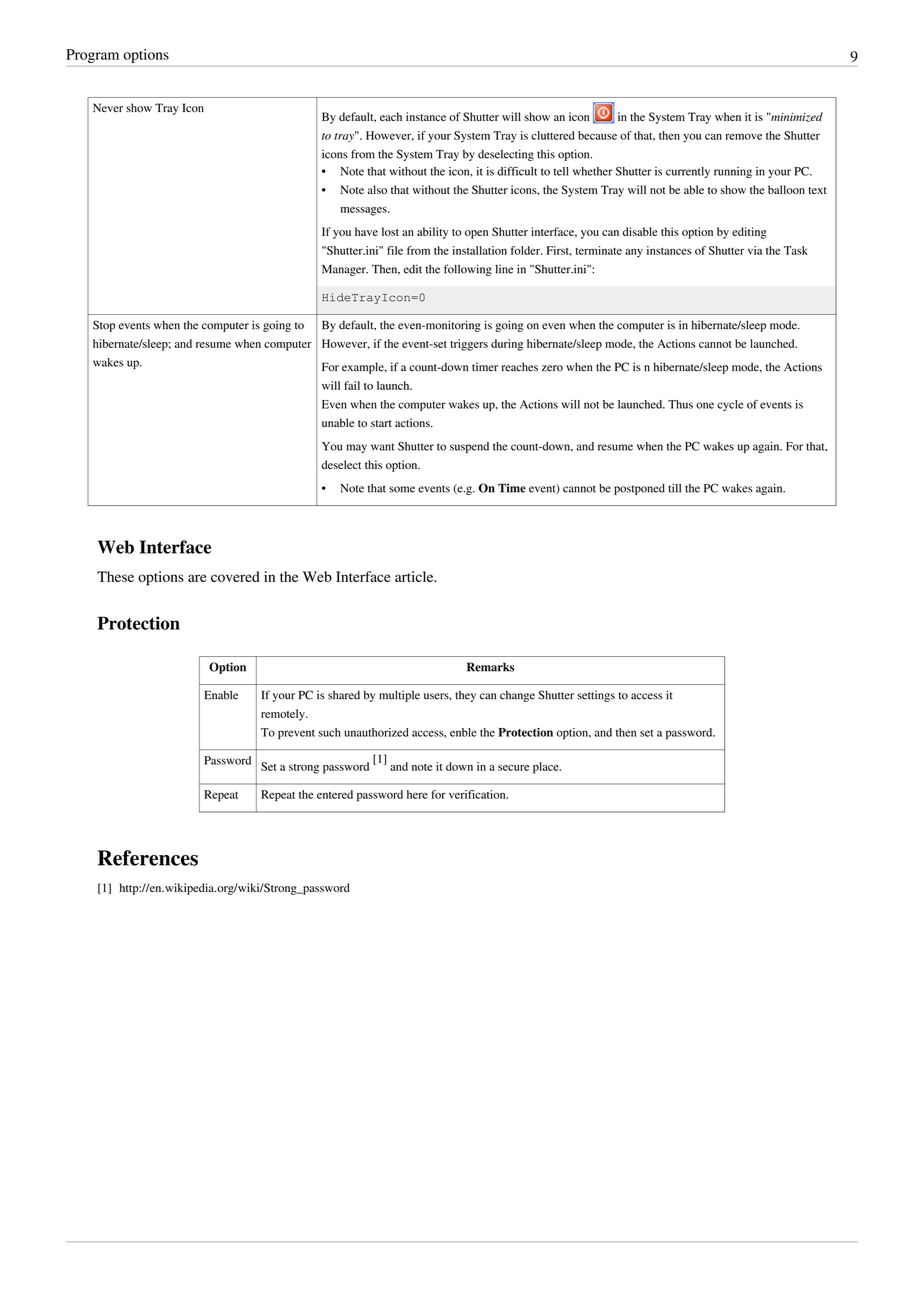  I want to click on cycle, so click(730, 405).
